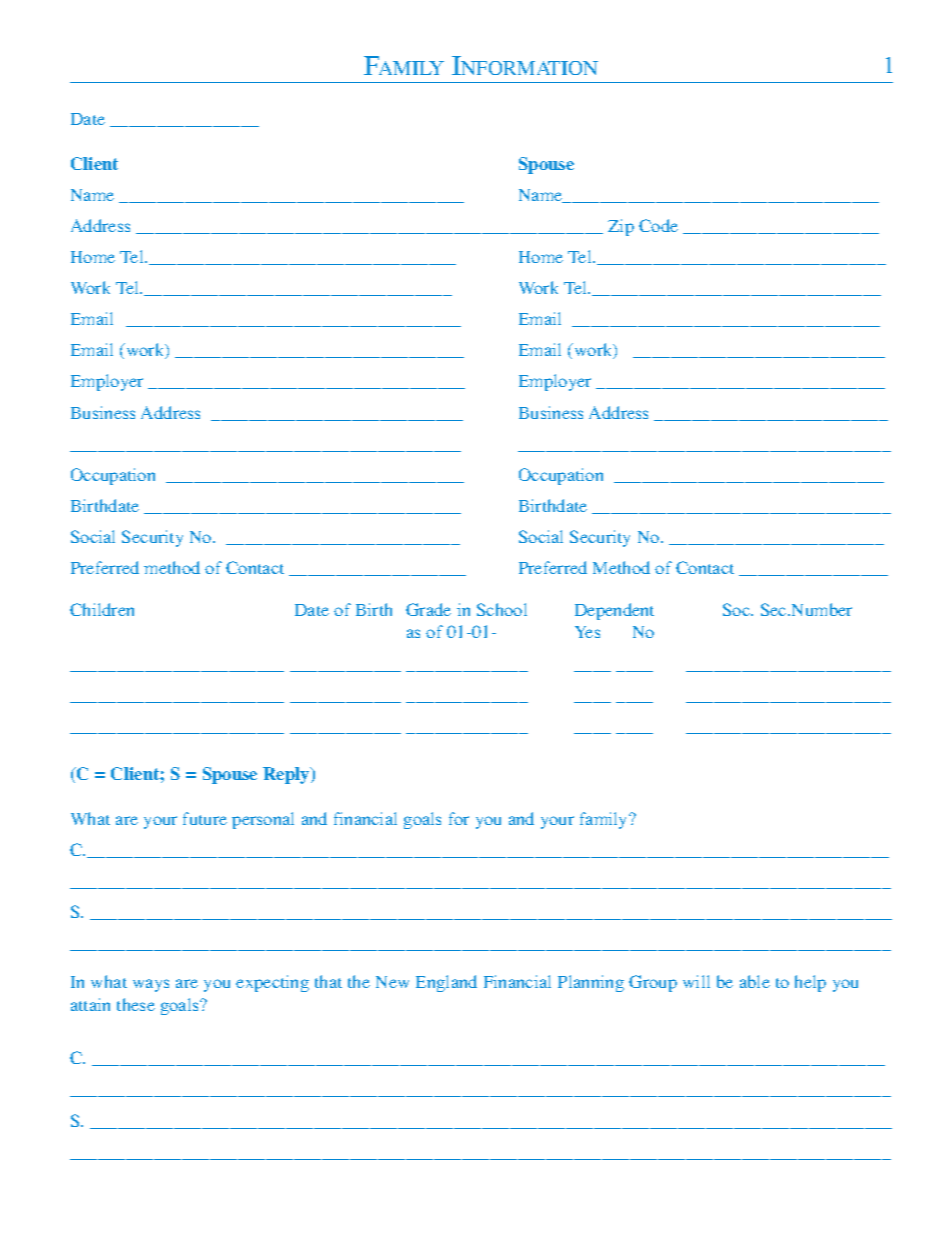  I want to click on England, so click(446, 983).
